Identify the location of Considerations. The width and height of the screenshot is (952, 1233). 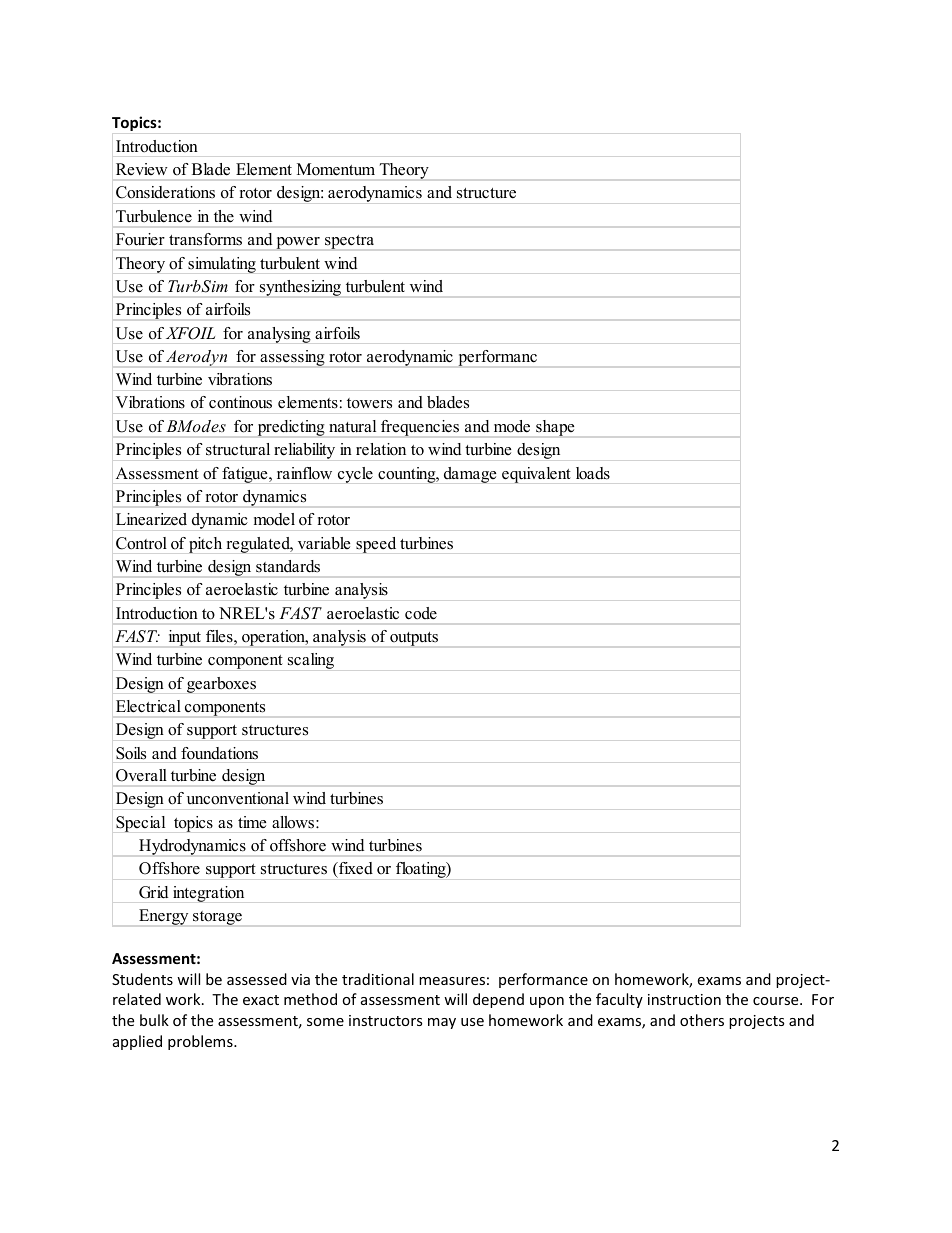
(165, 192).
